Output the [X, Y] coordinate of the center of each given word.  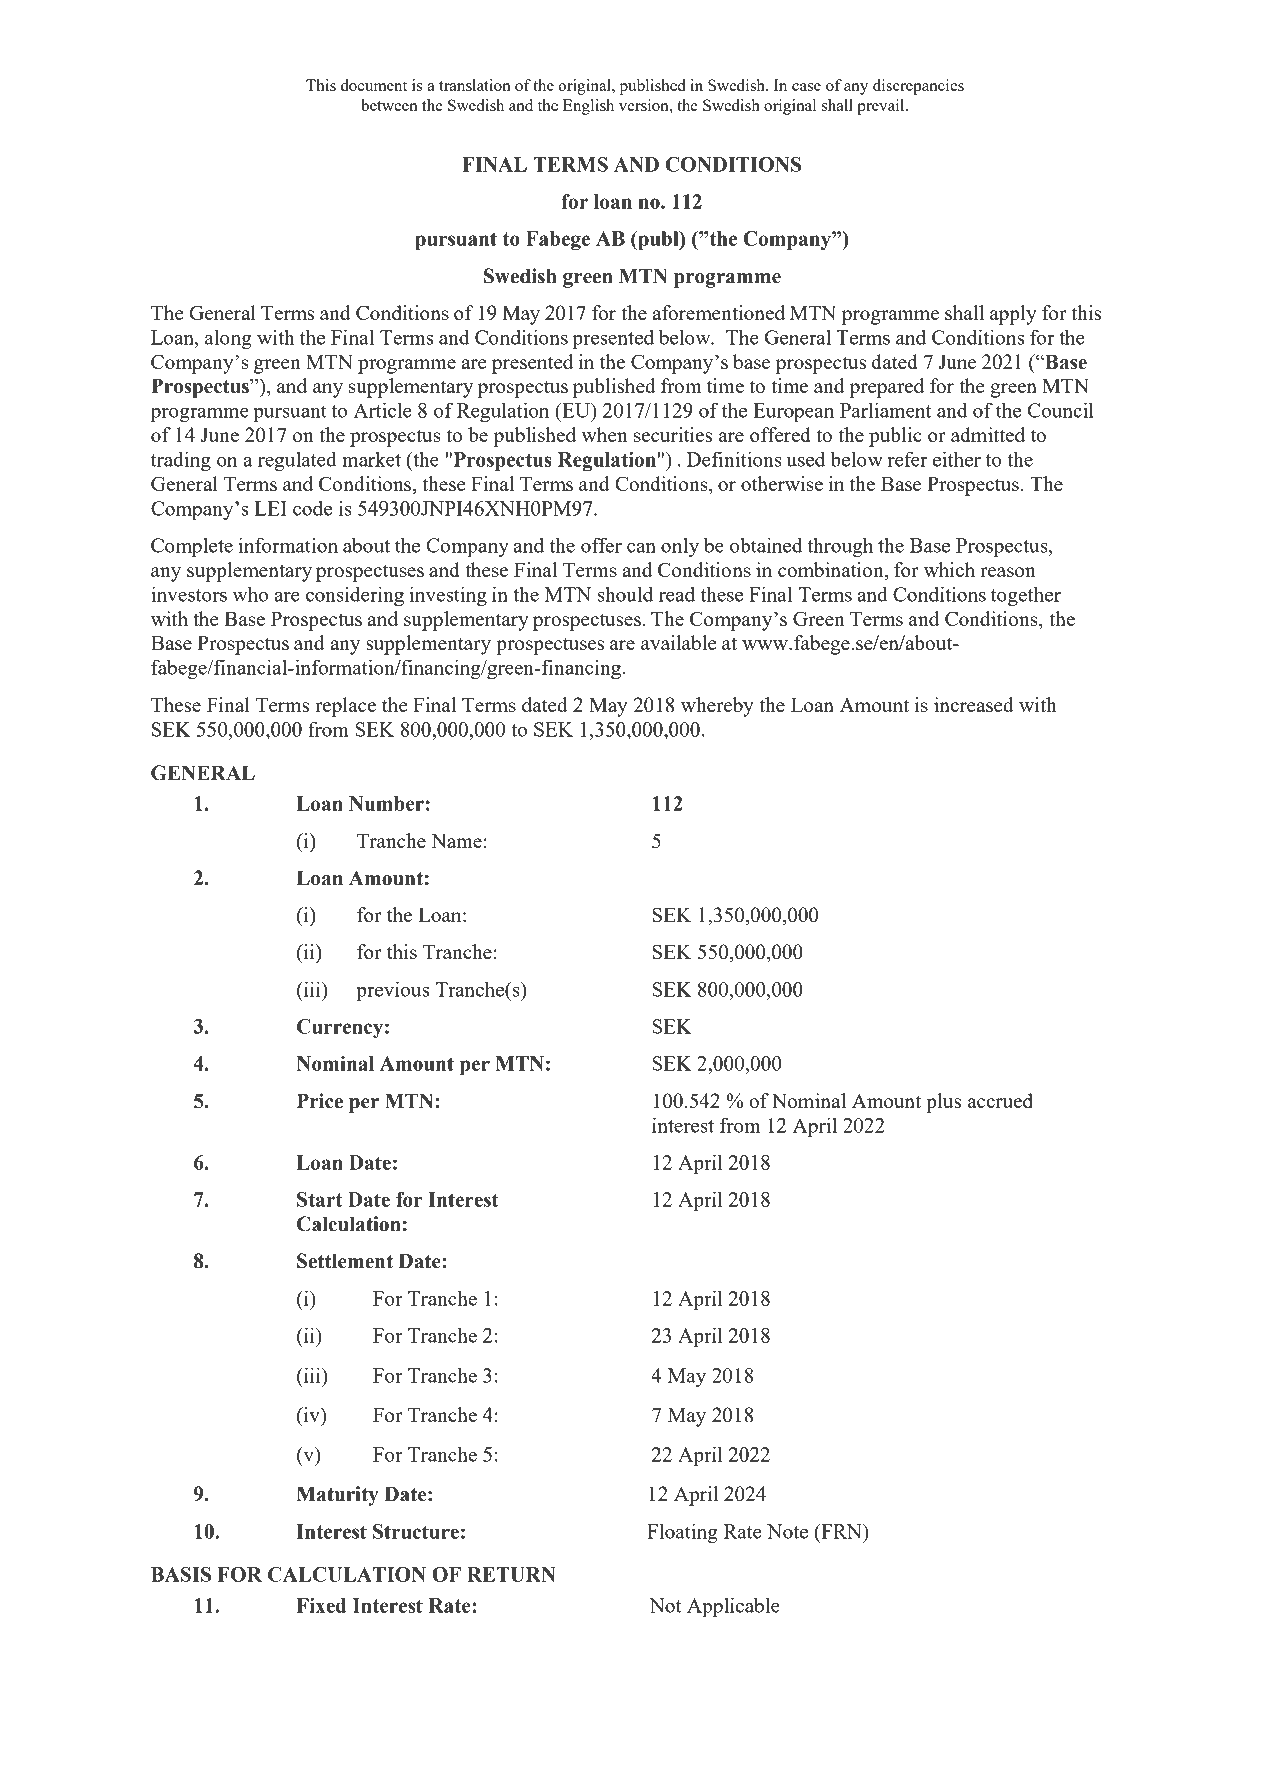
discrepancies [918, 87]
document [374, 85]
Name [457, 840]
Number [386, 803]
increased [974, 704]
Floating [682, 1533]
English [588, 107]
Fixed [321, 1605]
